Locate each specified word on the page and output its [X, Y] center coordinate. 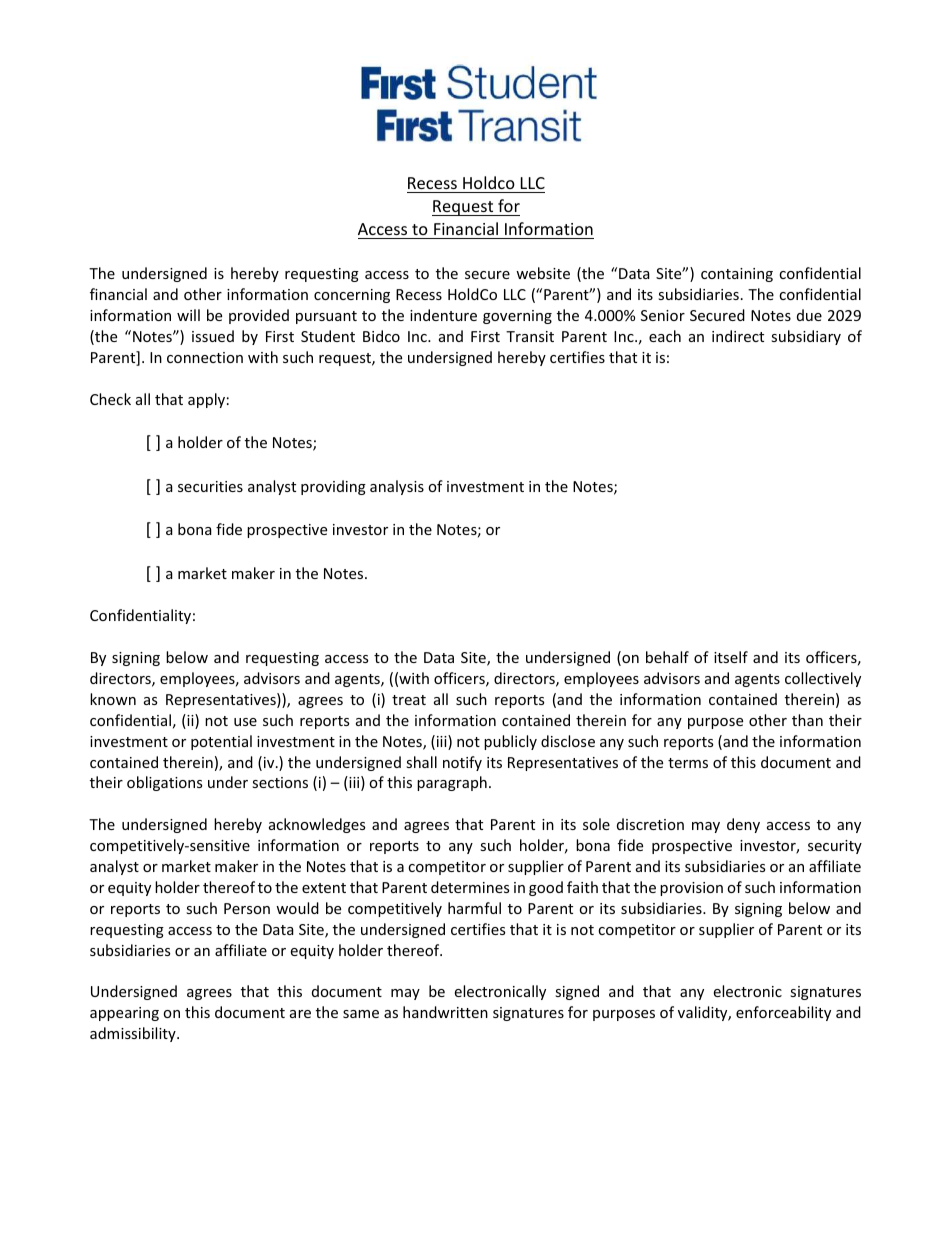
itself [731, 657]
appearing [124, 1014]
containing [737, 275]
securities [210, 486]
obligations [164, 783]
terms [688, 763]
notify [462, 763]
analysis [397, 487]
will [188, 315]
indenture [443, 315]
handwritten [445, 1012]
